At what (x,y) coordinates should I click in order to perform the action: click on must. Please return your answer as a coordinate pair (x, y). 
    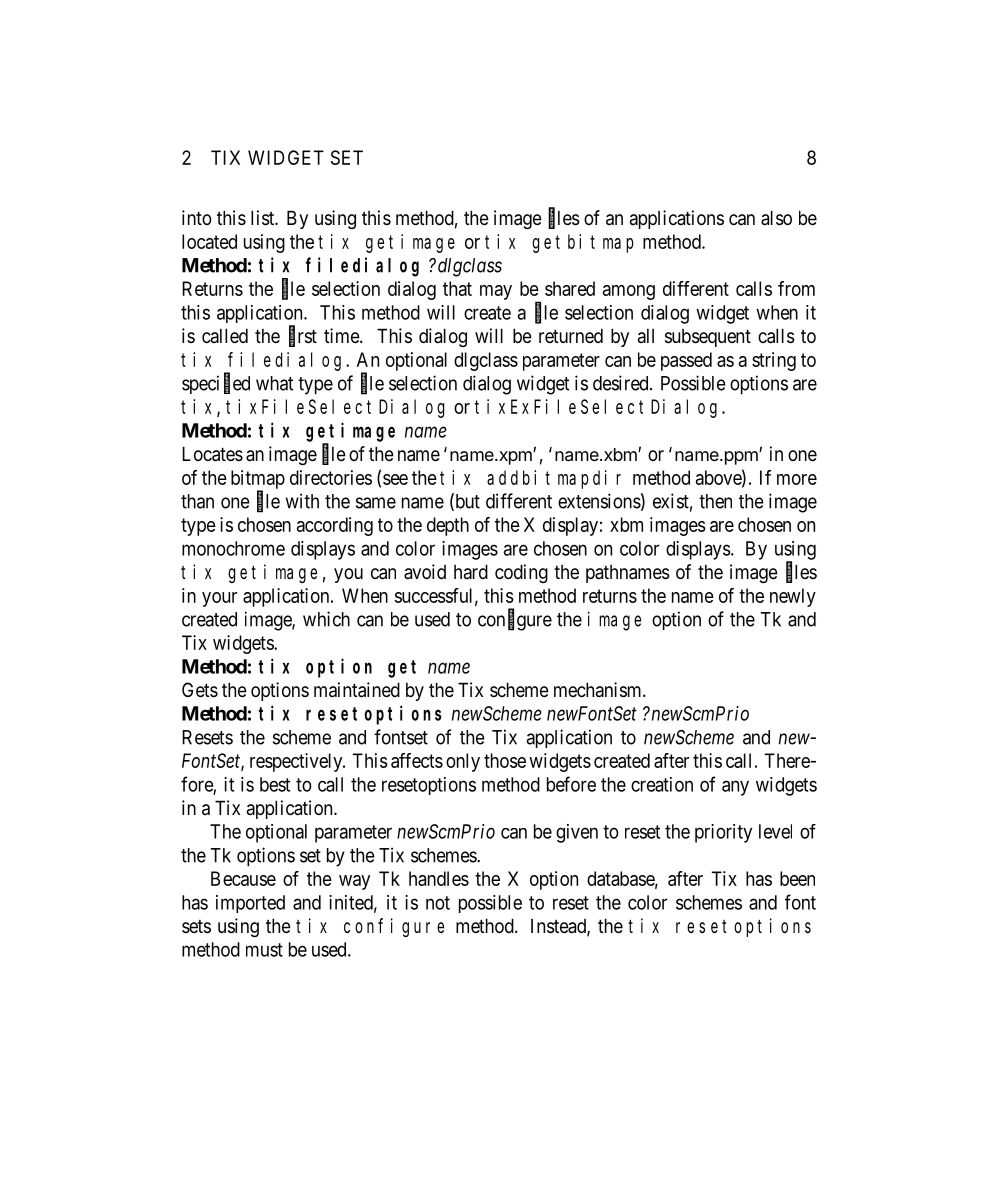
    Looking at the image, I should click on (264, 950).
